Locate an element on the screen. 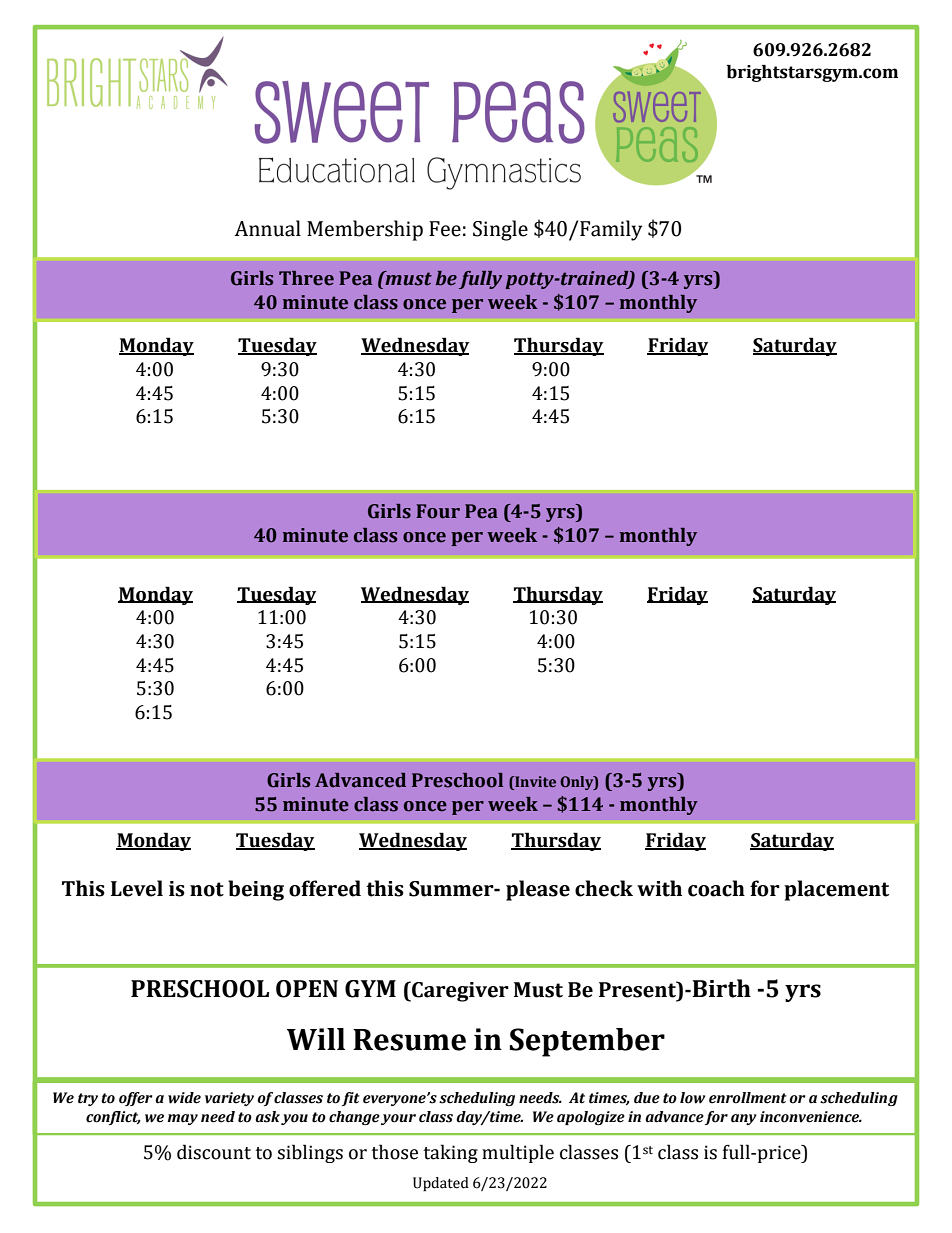  check is located at coordinates (604, 888).
